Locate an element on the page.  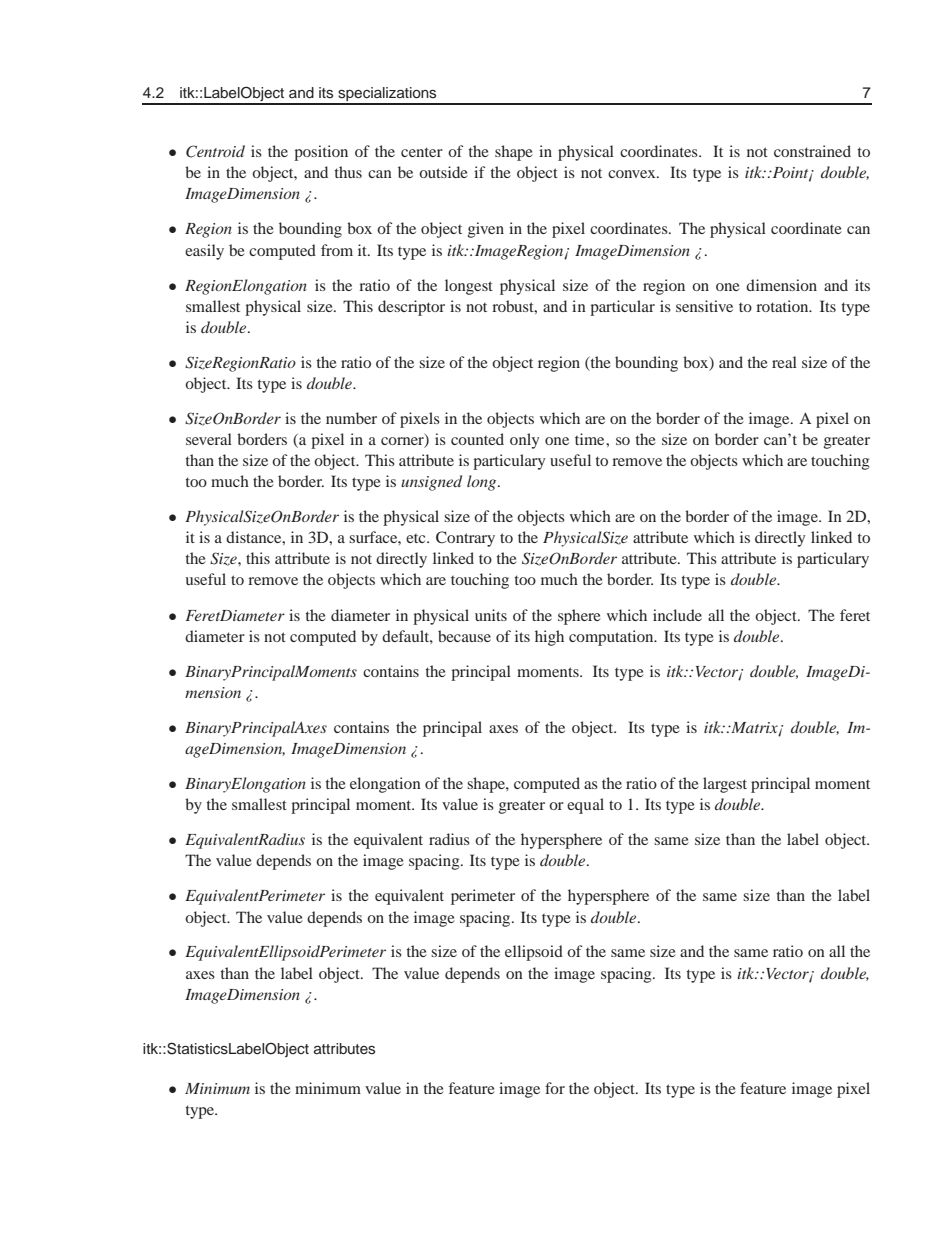
units is located at coordinates (491, 615).
